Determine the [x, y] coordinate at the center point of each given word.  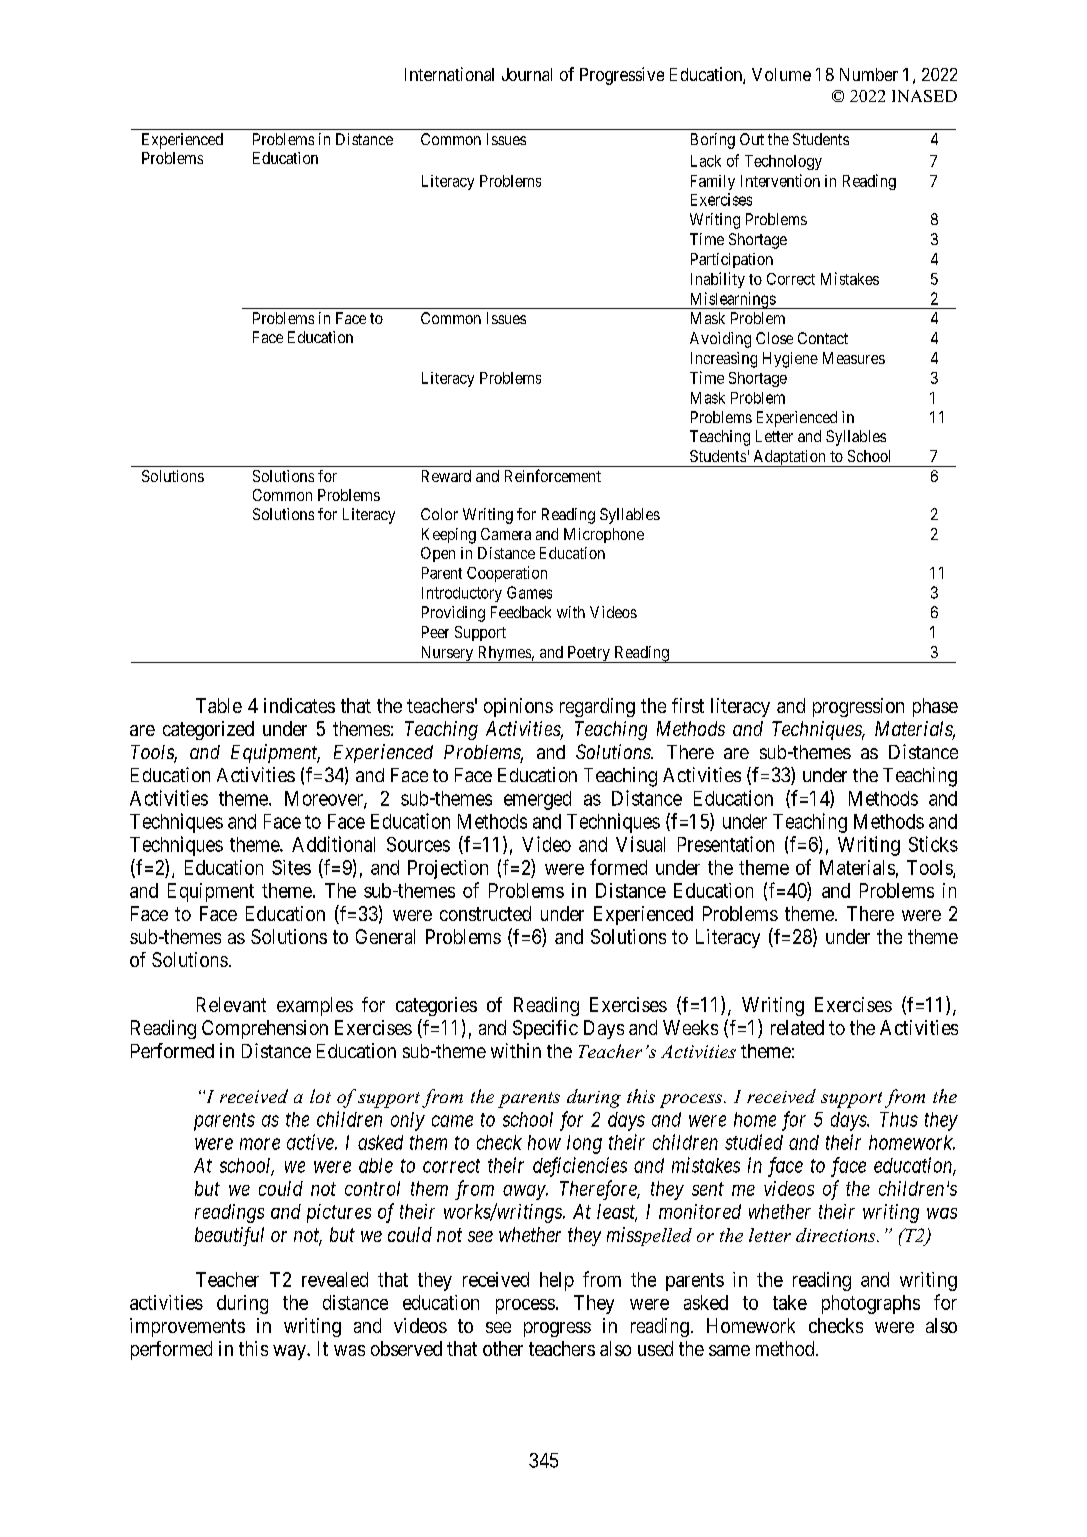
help [557, 1281]
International [449, 74]
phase [935, 707]
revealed [335, 1279]
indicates [299, 705]
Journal [527, 74]
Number [869, 74]
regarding [597, 707]
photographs [871, 1304]
